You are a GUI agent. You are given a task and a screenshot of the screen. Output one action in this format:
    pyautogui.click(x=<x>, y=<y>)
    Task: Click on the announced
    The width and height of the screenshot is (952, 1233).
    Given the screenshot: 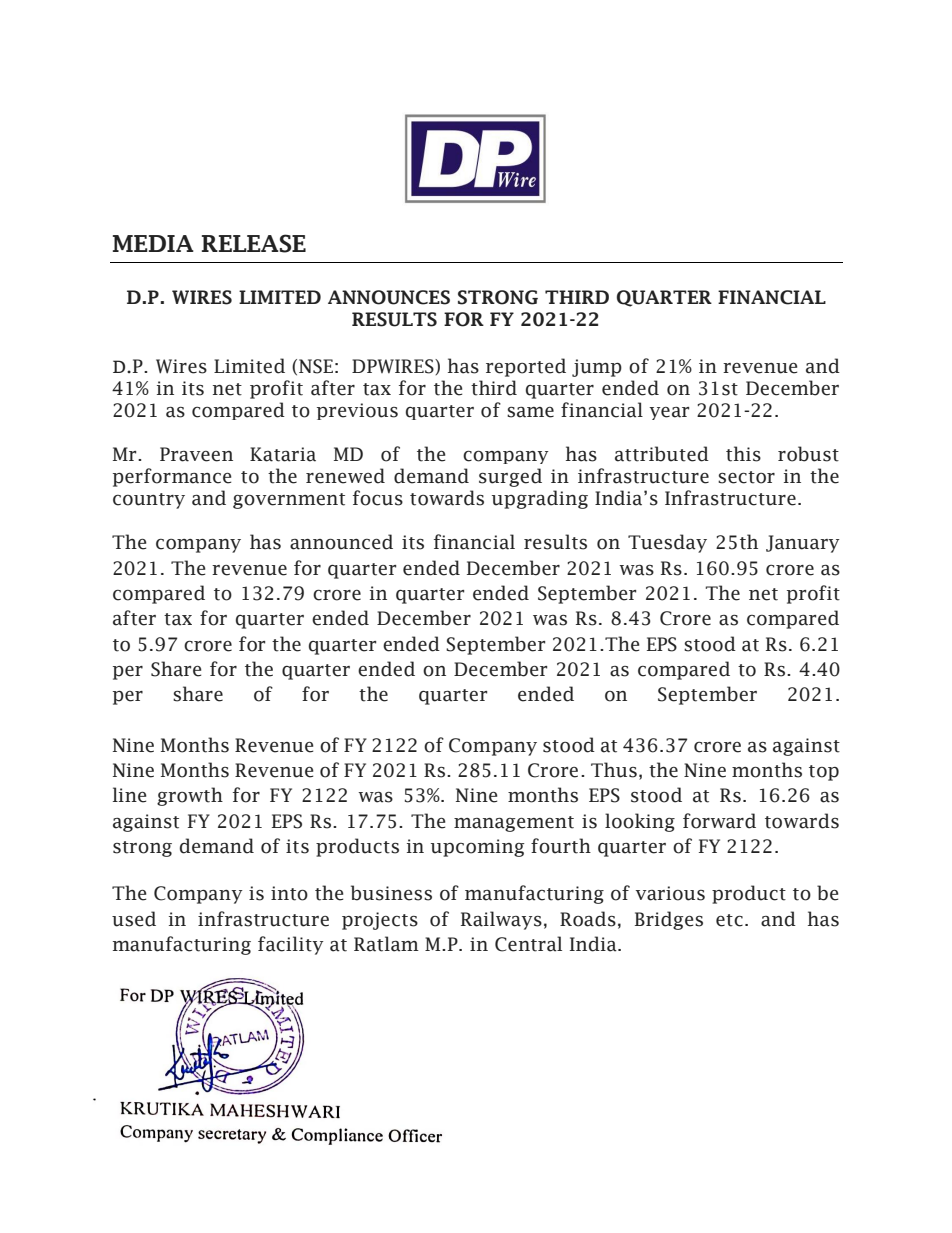 What is the action you would take?
    pyautogui.click(x=341, y=542)
